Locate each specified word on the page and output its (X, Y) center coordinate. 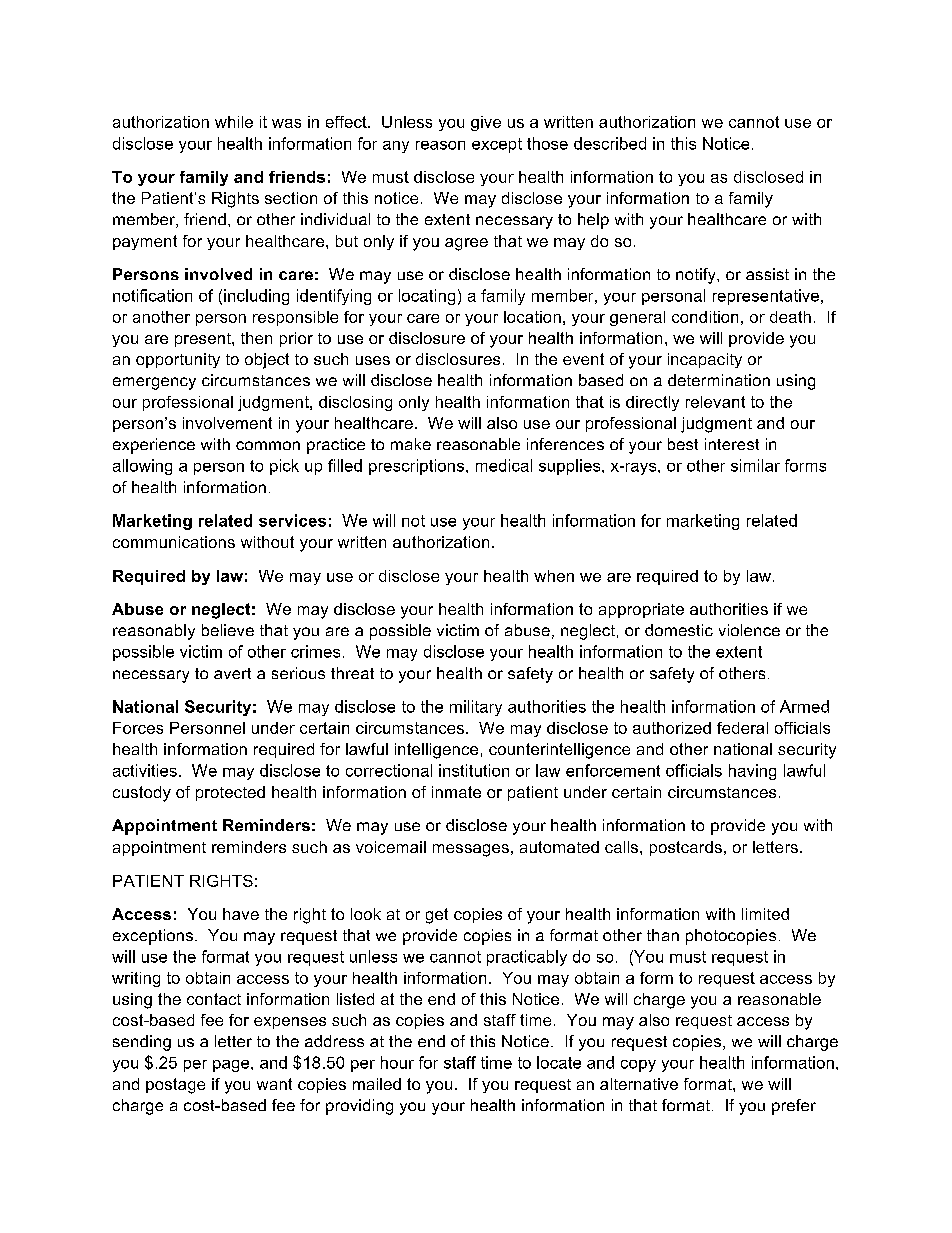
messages (471, 850)
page (232, 1066)
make (411, 444)
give (486, 123)
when (554, 576)
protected (230, 793)
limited (765, 914)
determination (719, 380)
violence (749, 630)
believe (228, 630)
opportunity (178, 360)
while (234, 122)
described (610, 143)
